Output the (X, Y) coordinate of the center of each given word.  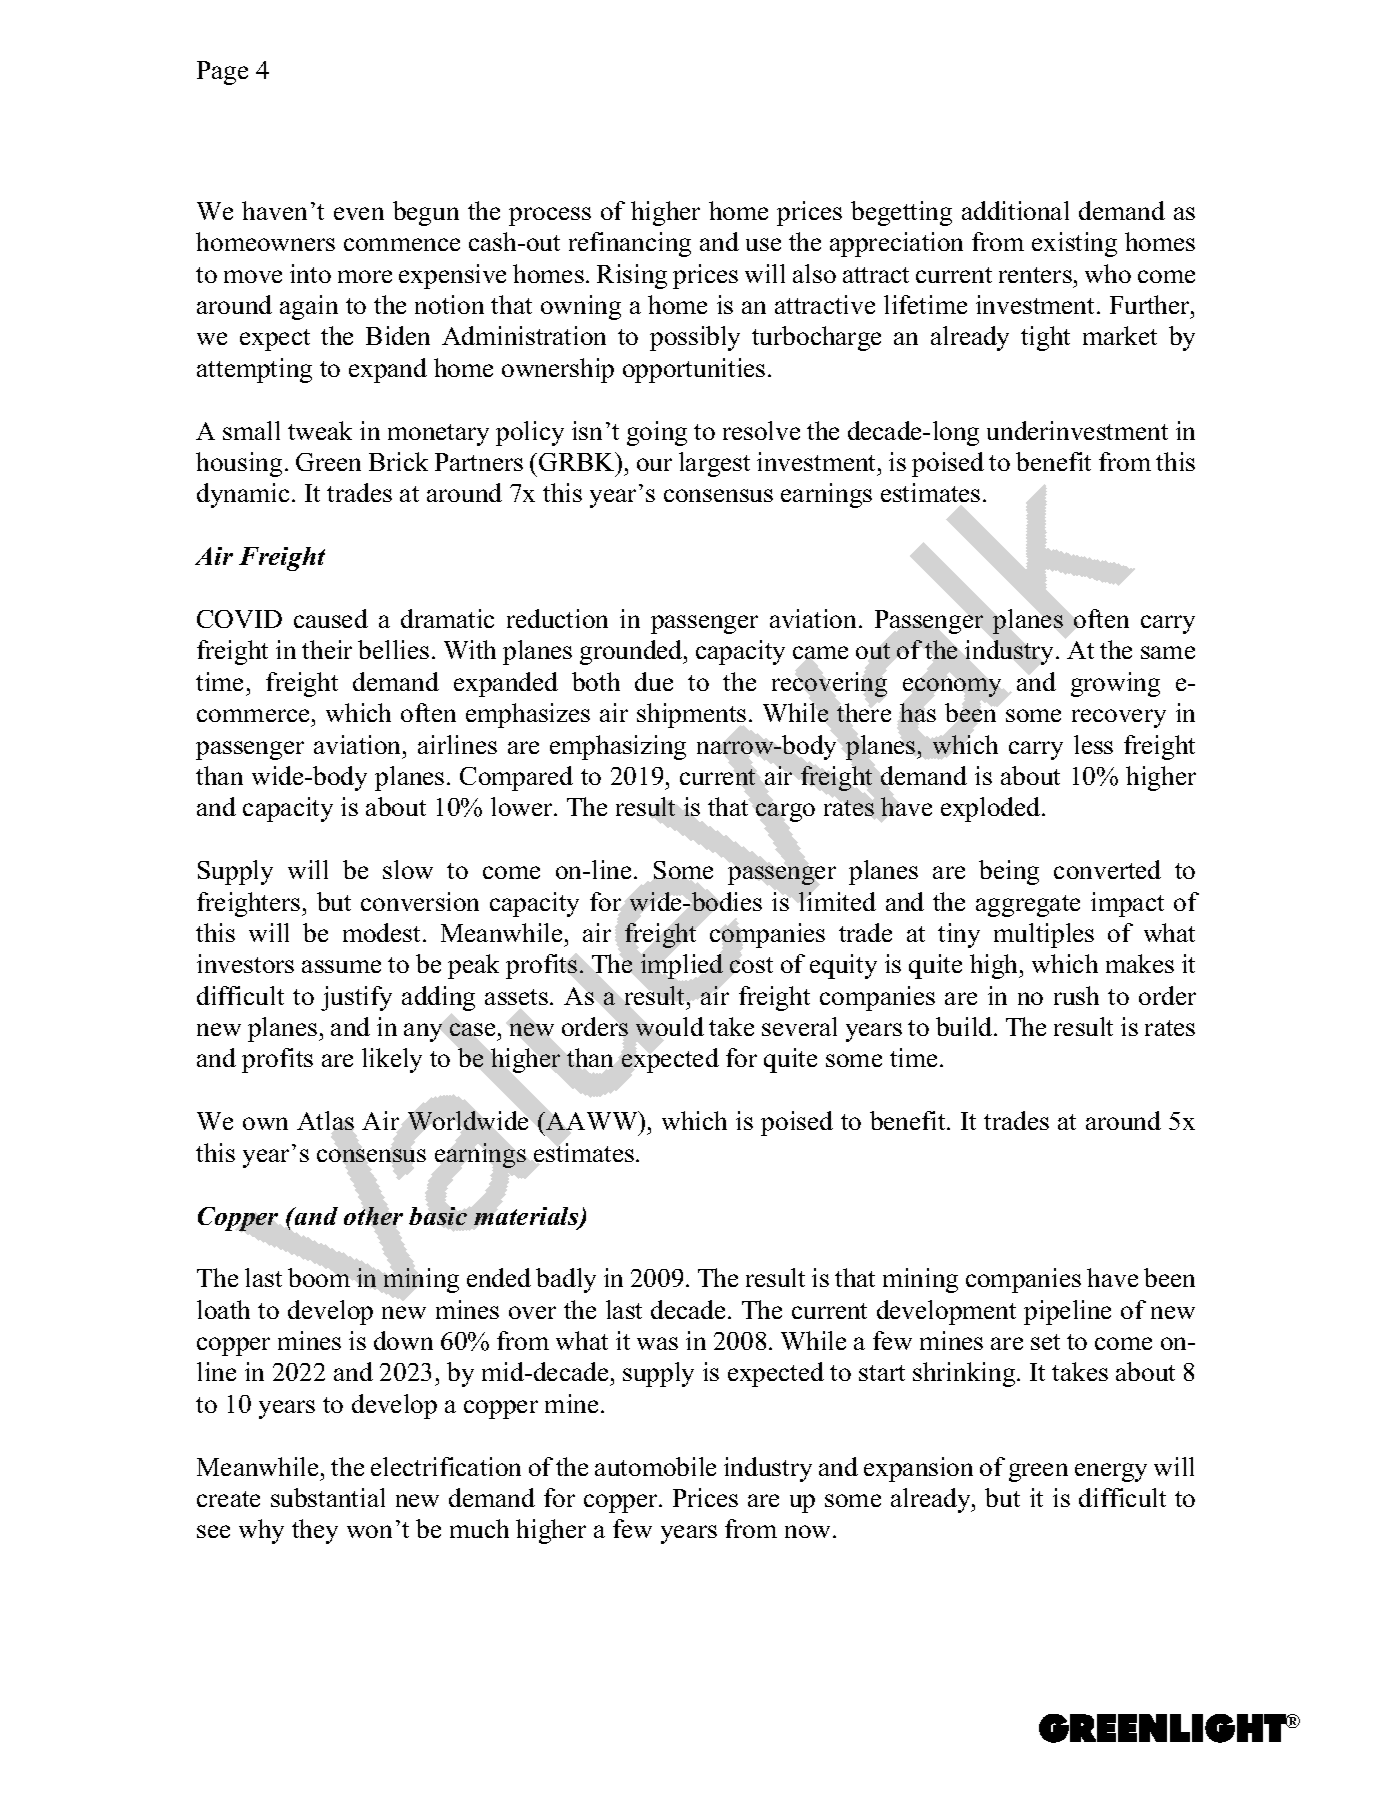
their (327, 649)
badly (566, 1280)
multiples (1044, 935)
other (373, 1216)
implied (682, 966)
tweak (320, 430)
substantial (328, 1497)
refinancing (630, 244)
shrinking (965, 1374)
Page (222, 73)
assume (341, 966)
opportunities (694, 370)
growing (1115, 684)
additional (1015, 210)
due (654, 681)
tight (1045, 338)
